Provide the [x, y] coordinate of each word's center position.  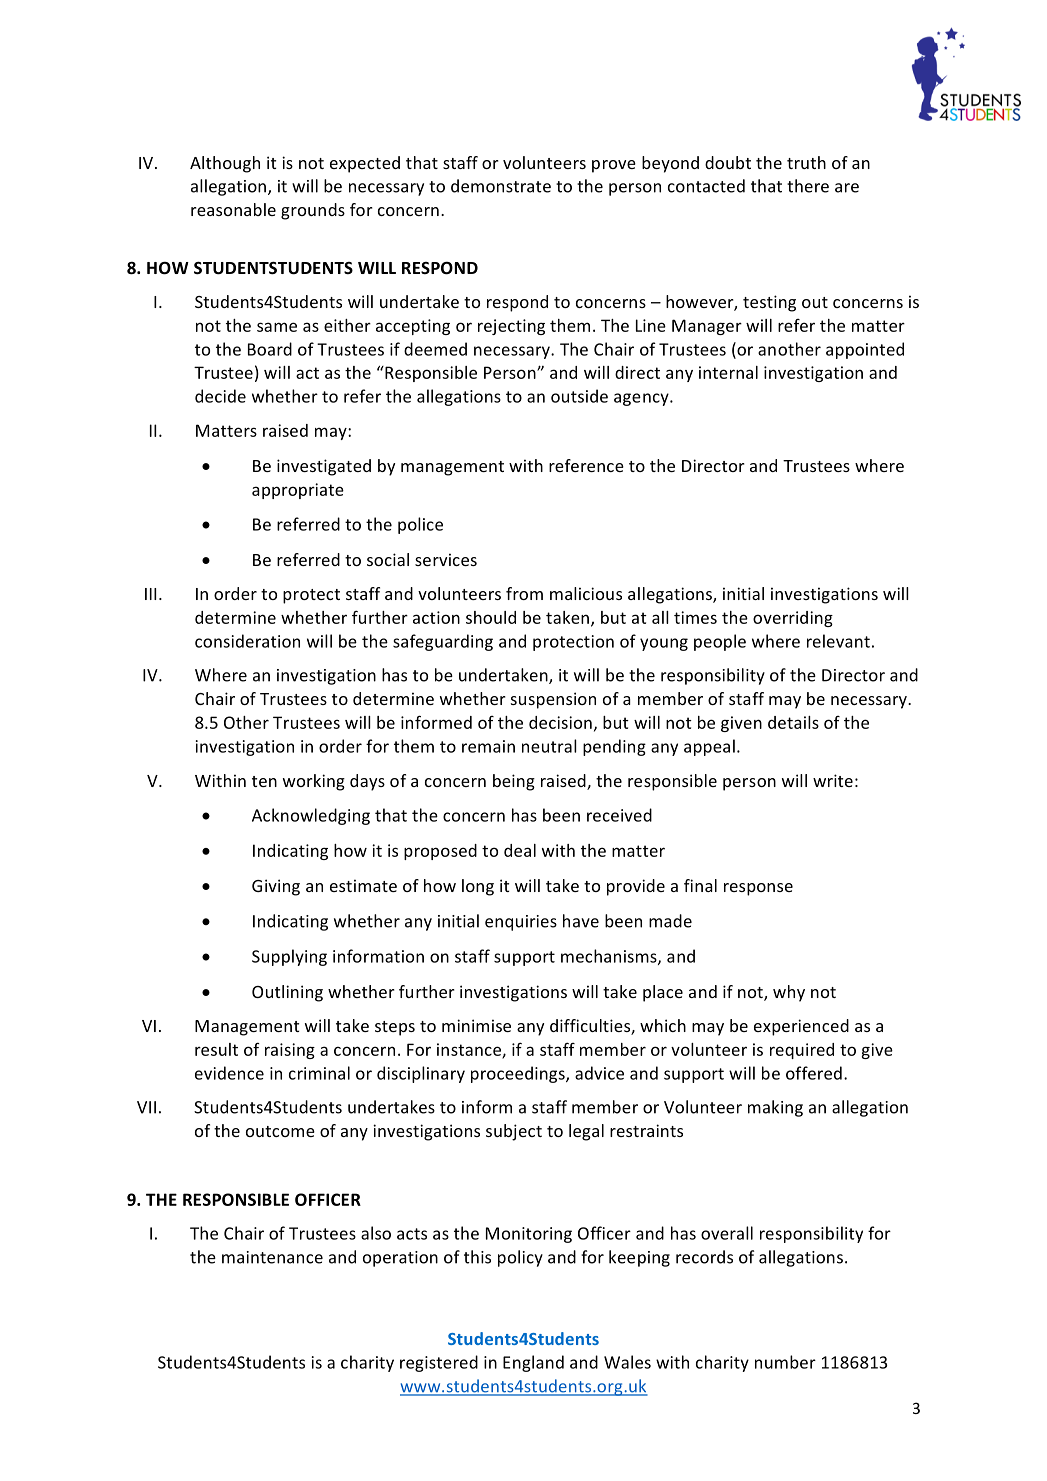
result [216, 1049]
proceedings [519, 1074]
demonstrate [501, 186]
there [808, 186]
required [802, 1051]
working [314, 782]
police [420, 525]
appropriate [298, 491]
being [514, 782]
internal [728, 372]
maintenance [272, 1257]
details [793, 722]
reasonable [233, 209]
